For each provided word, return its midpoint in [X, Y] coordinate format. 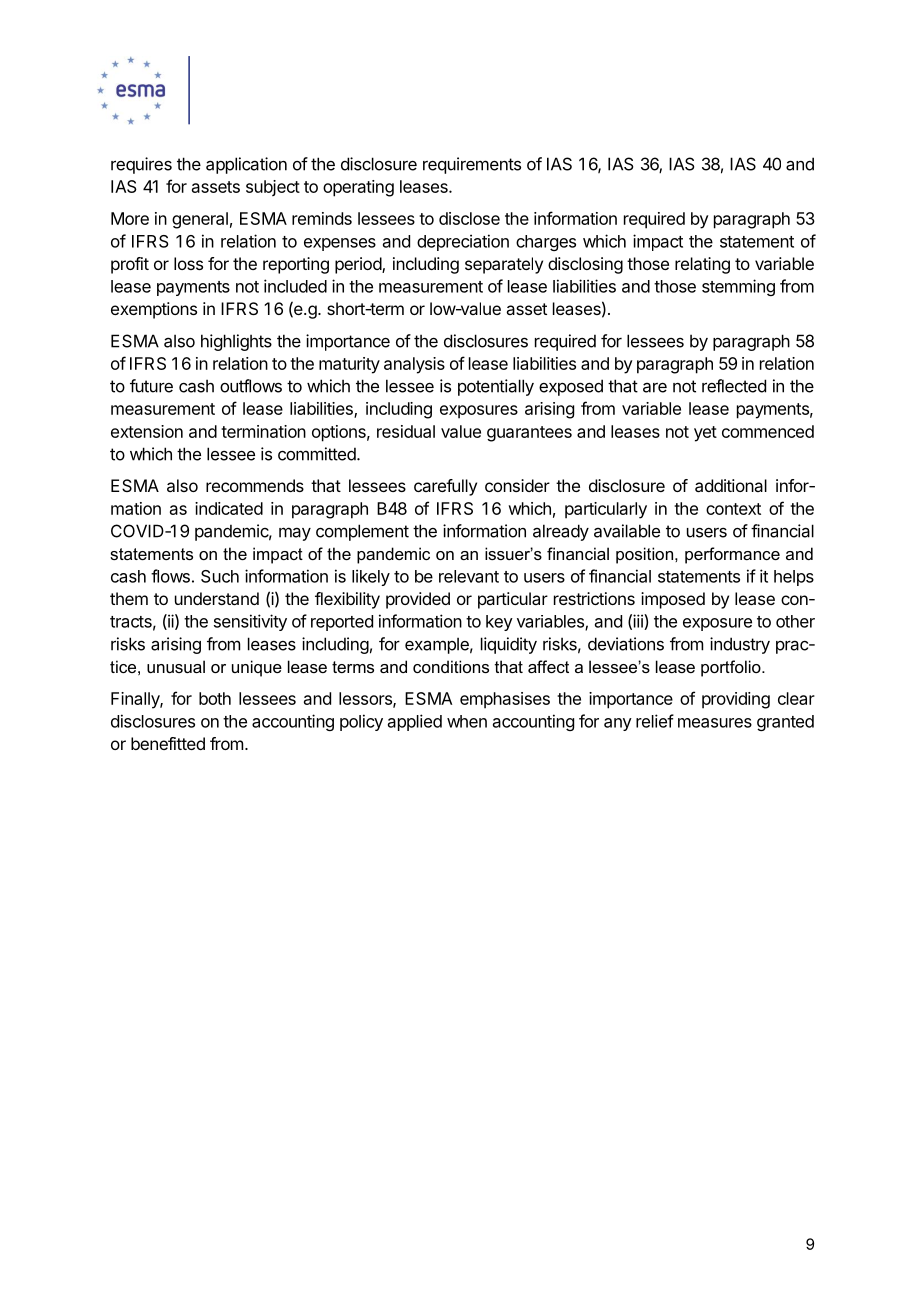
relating [702, 265]
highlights [236, 342]
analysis [414, 365]
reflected [734, 386]
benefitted [168, 743]
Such [220, 576]
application [246, 165]
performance [732, 555]
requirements [472, 165]
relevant [469, 576]
